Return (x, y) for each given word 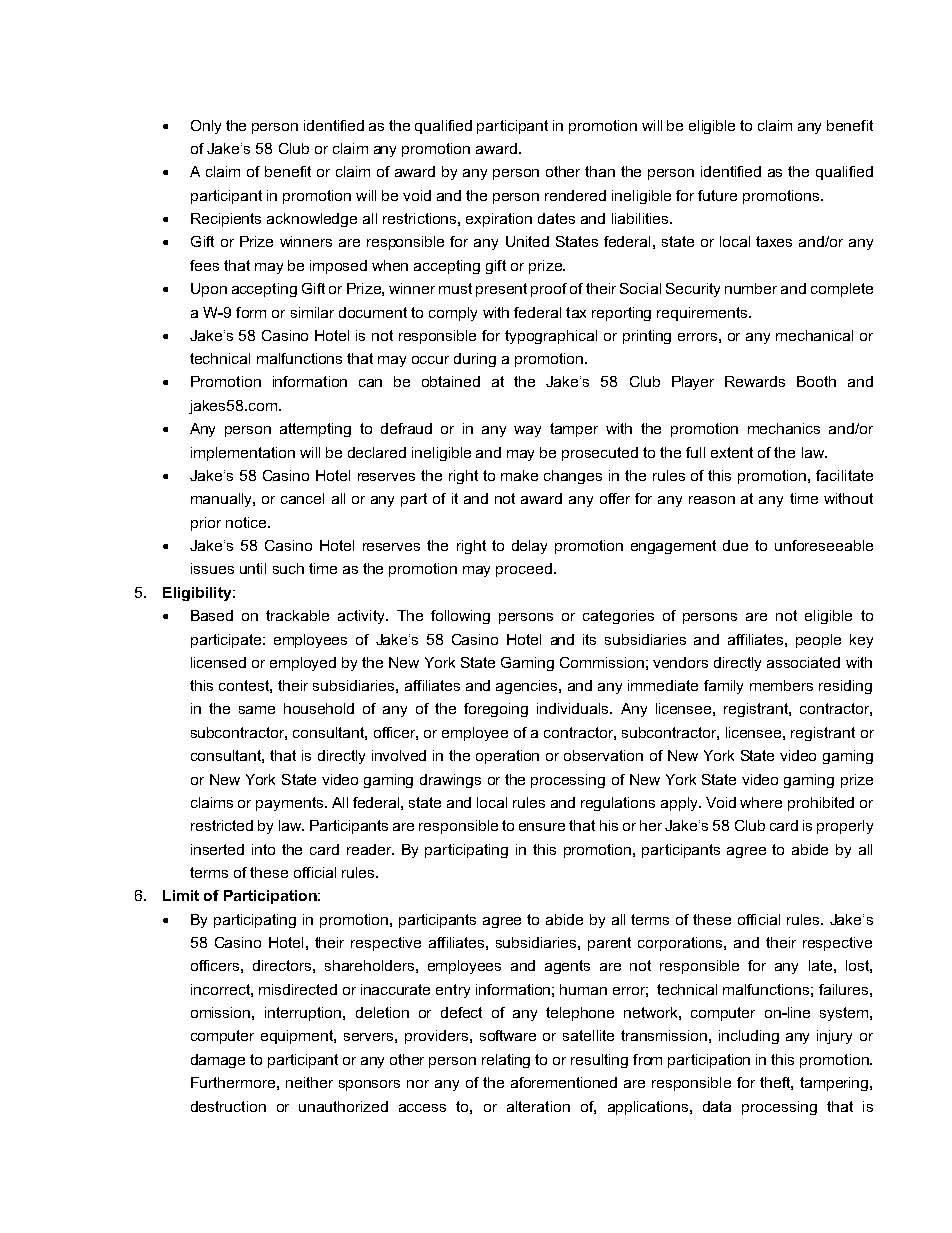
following (460, 617)
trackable (297, 615)
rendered (575, 195)
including (749, 1037)
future (717, 195)
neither (309, 1082)
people (818, 641)
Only (206, 127)
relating (506, 1061)
